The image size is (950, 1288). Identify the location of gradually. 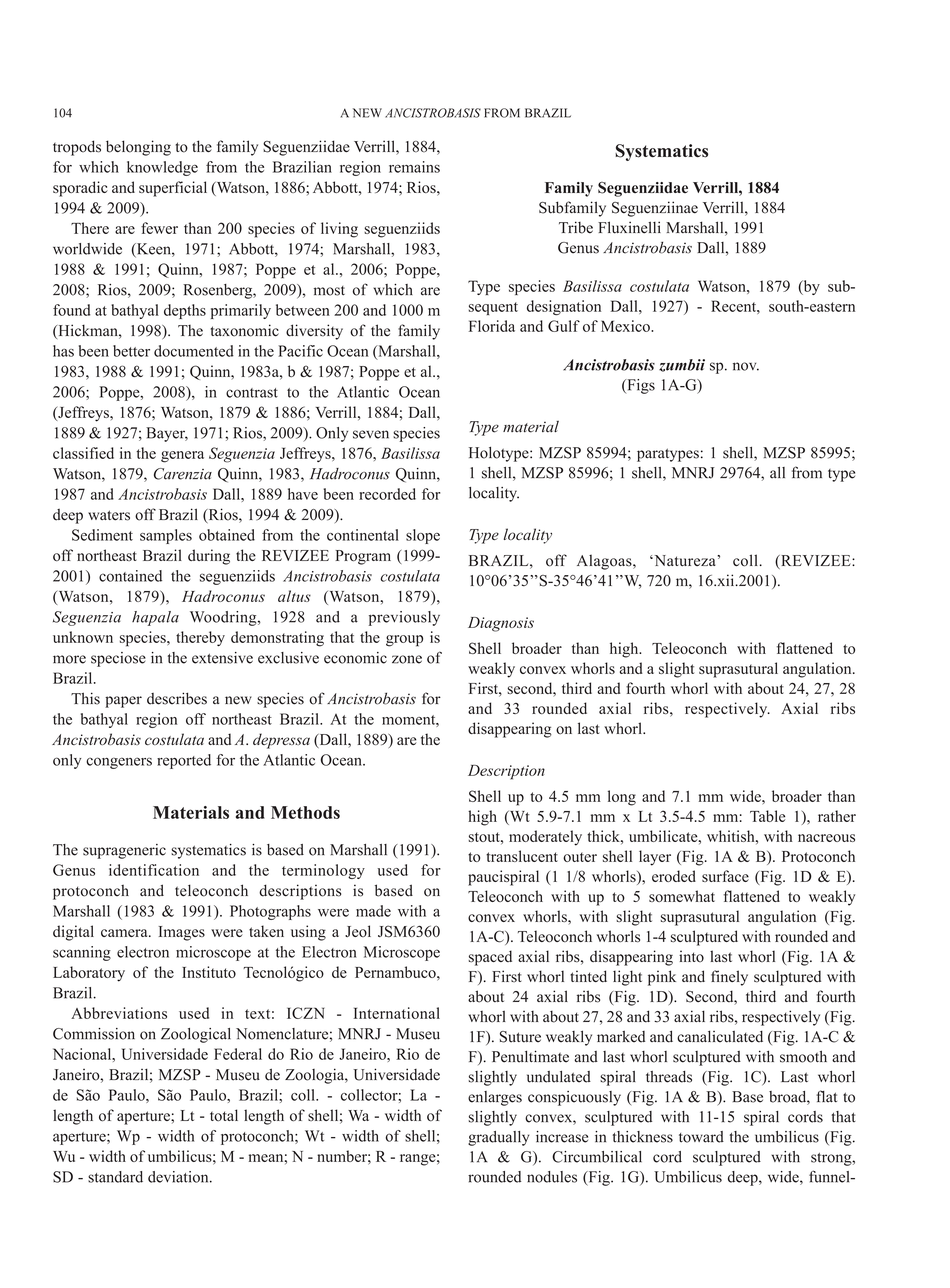
(498, 1138).
